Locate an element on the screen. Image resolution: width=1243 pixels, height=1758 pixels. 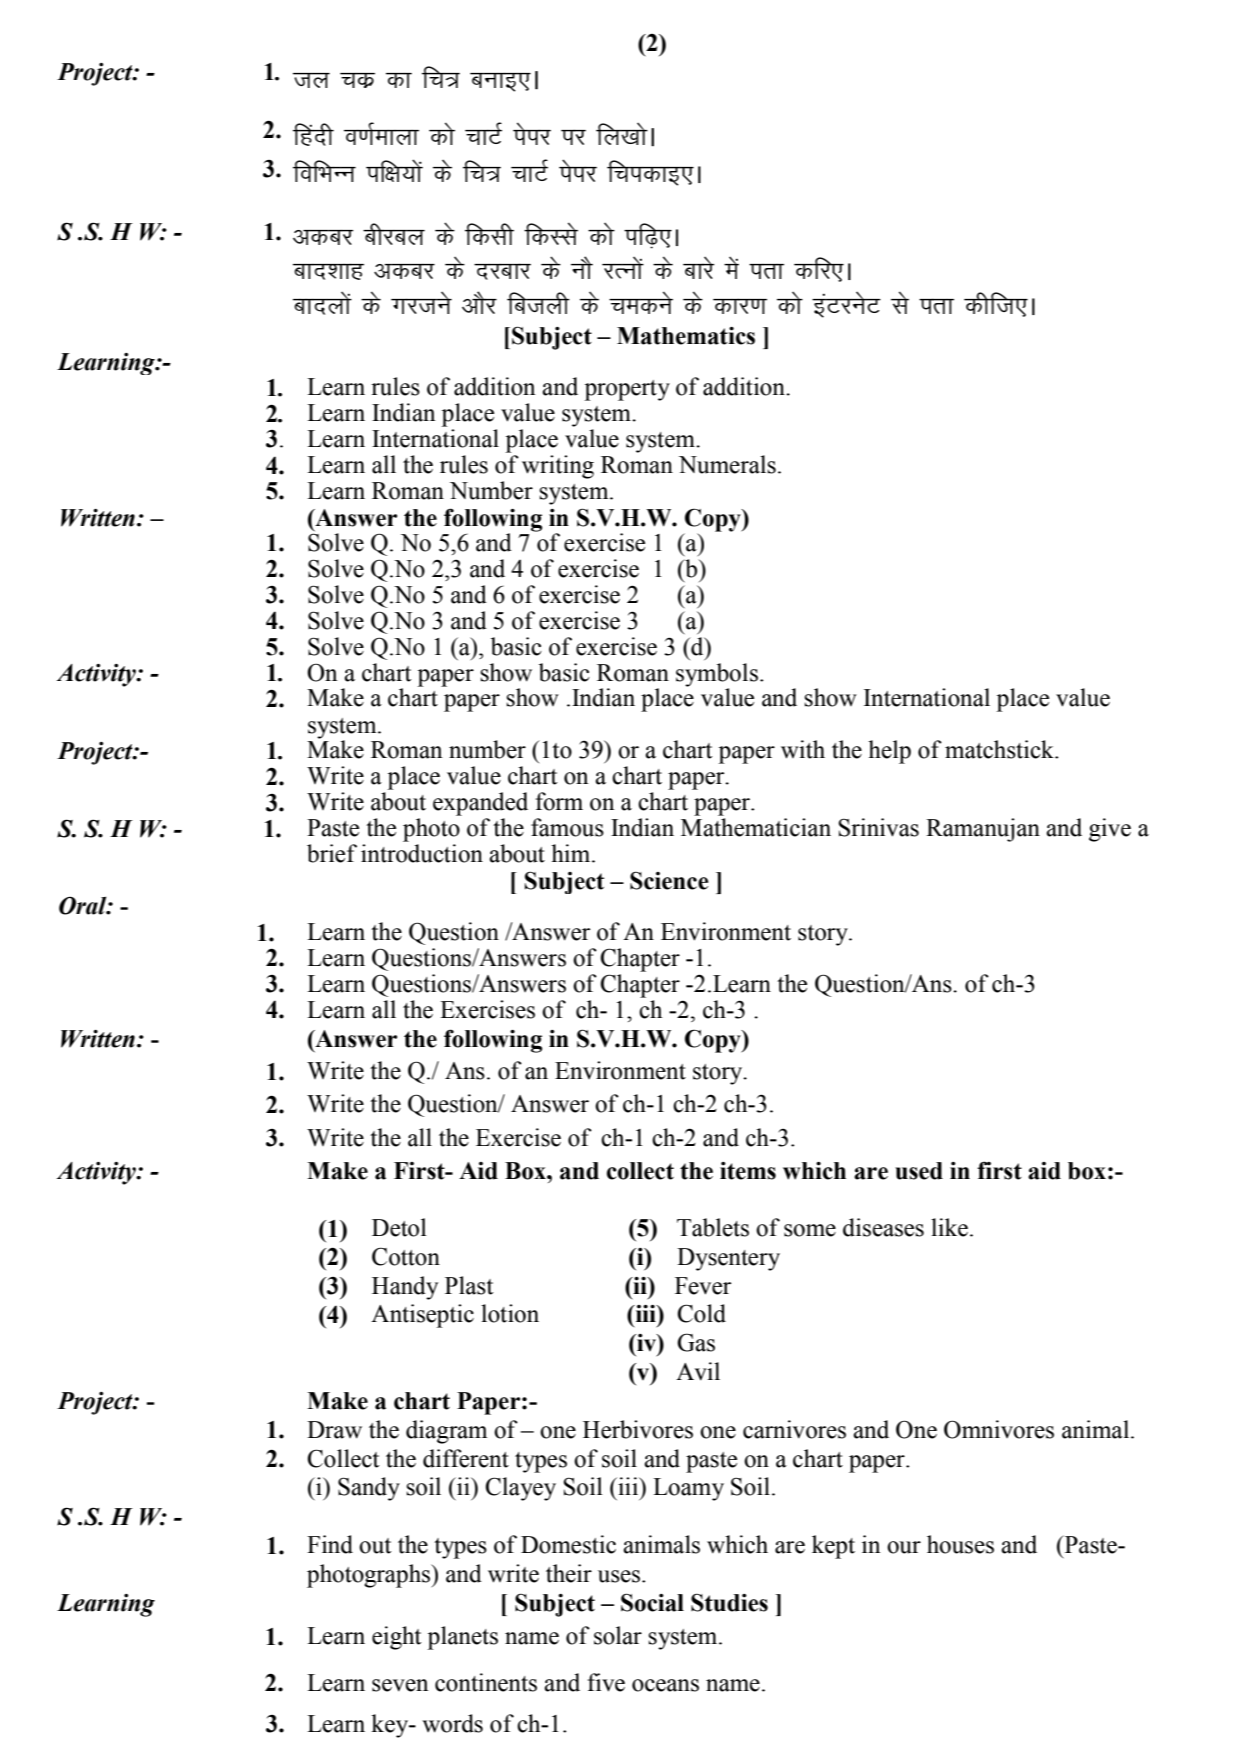
writing is located at coordinates (558, 467).
